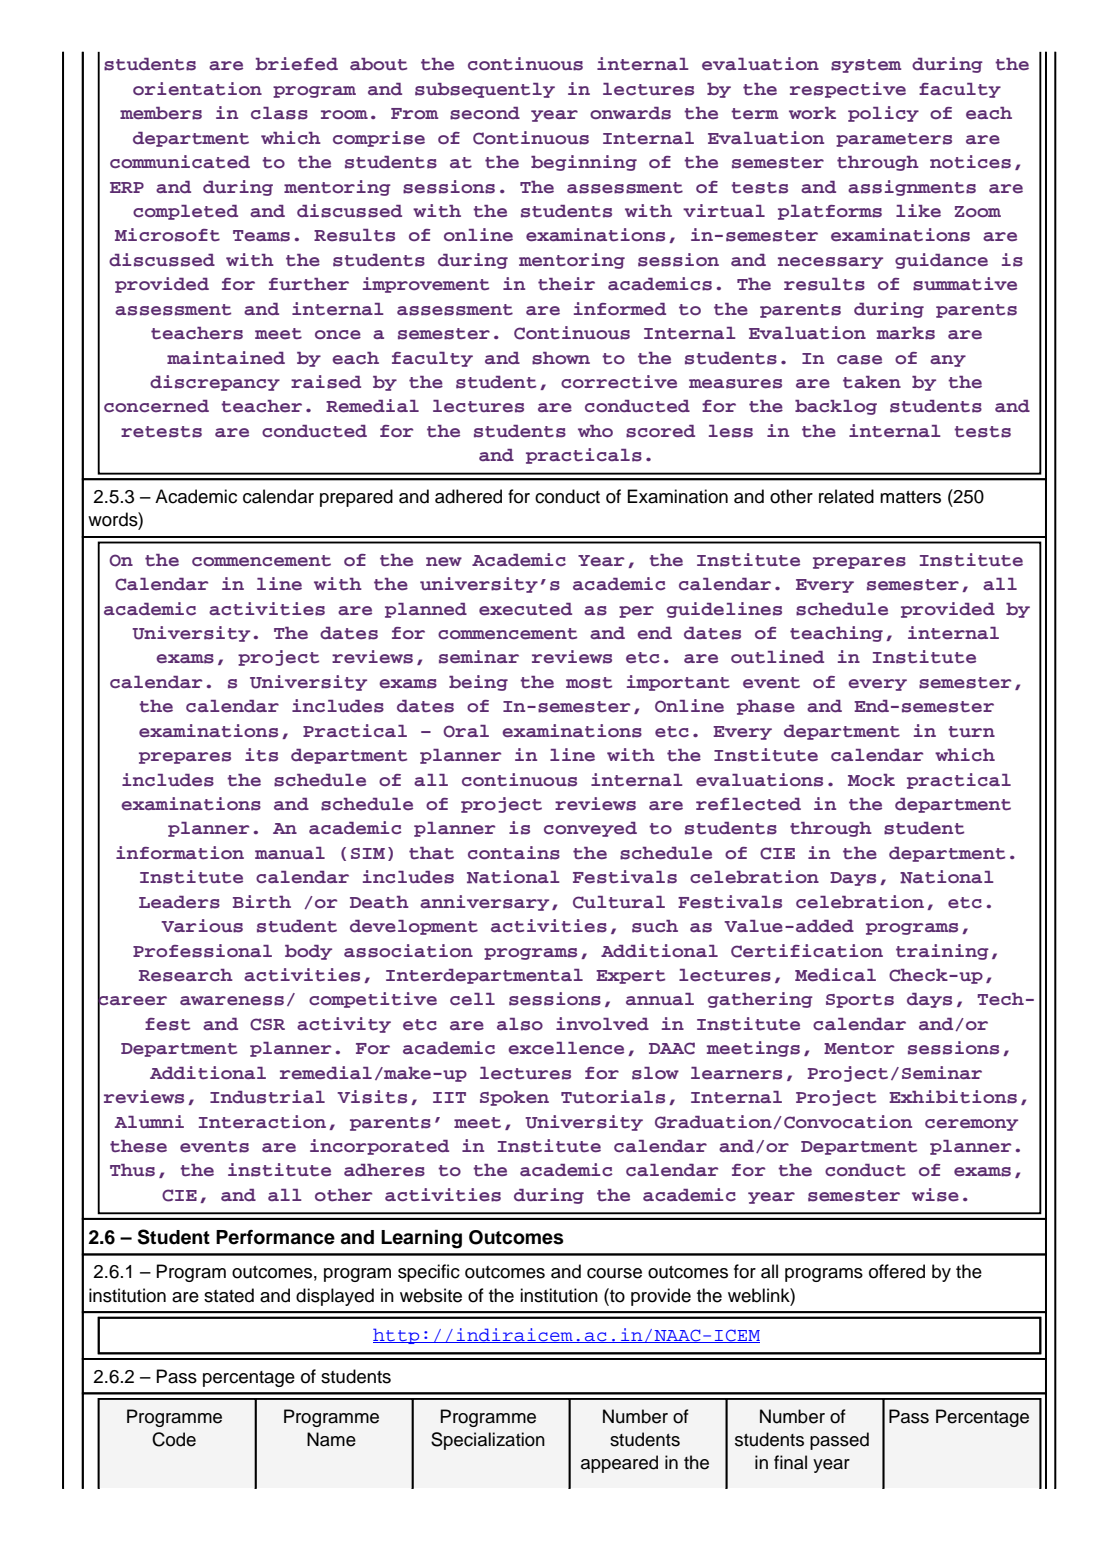  I want to click on second, so click(485, 113).
